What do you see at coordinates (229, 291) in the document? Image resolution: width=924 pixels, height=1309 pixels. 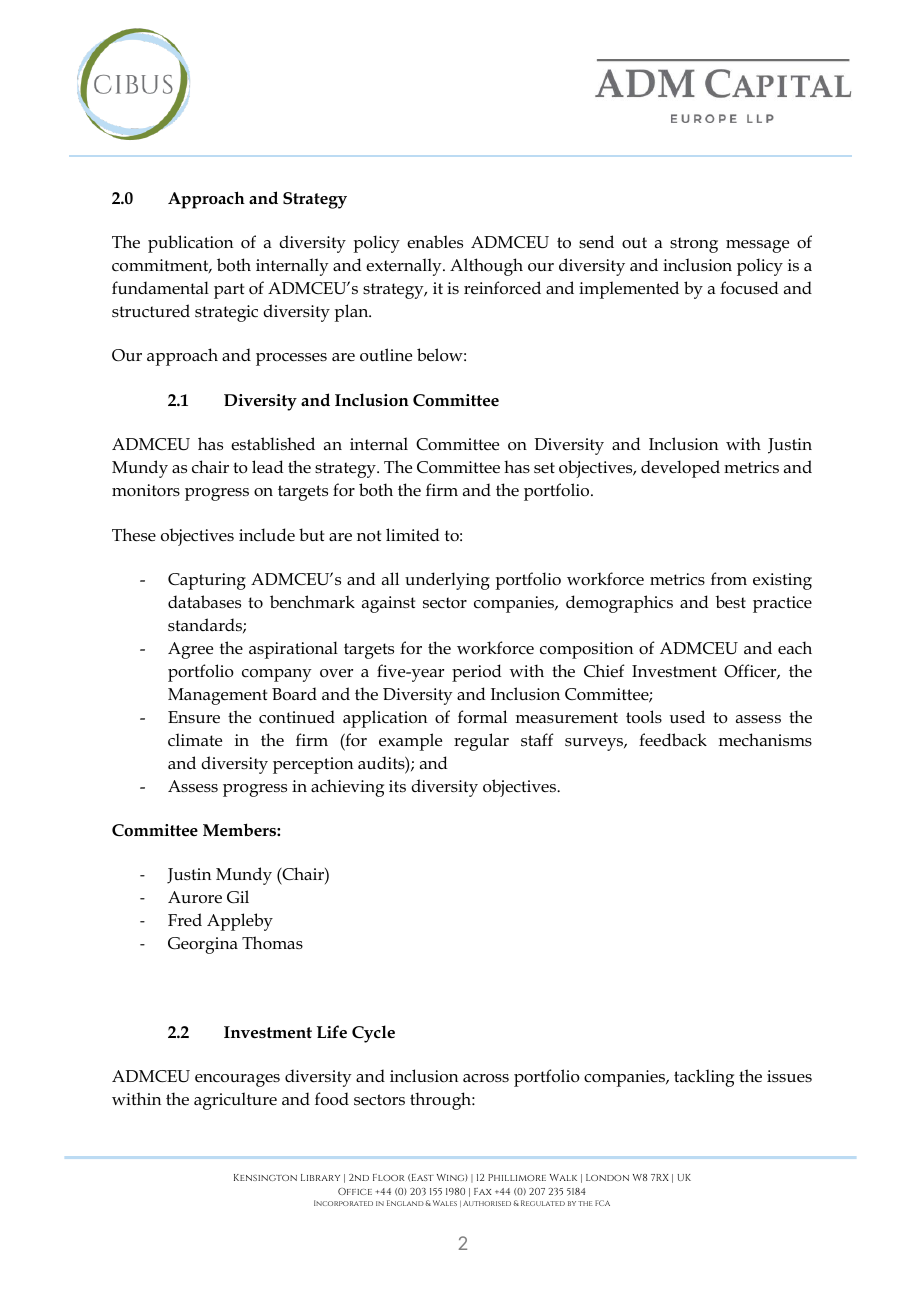 I see `part` at bounding box center [229, 291].
